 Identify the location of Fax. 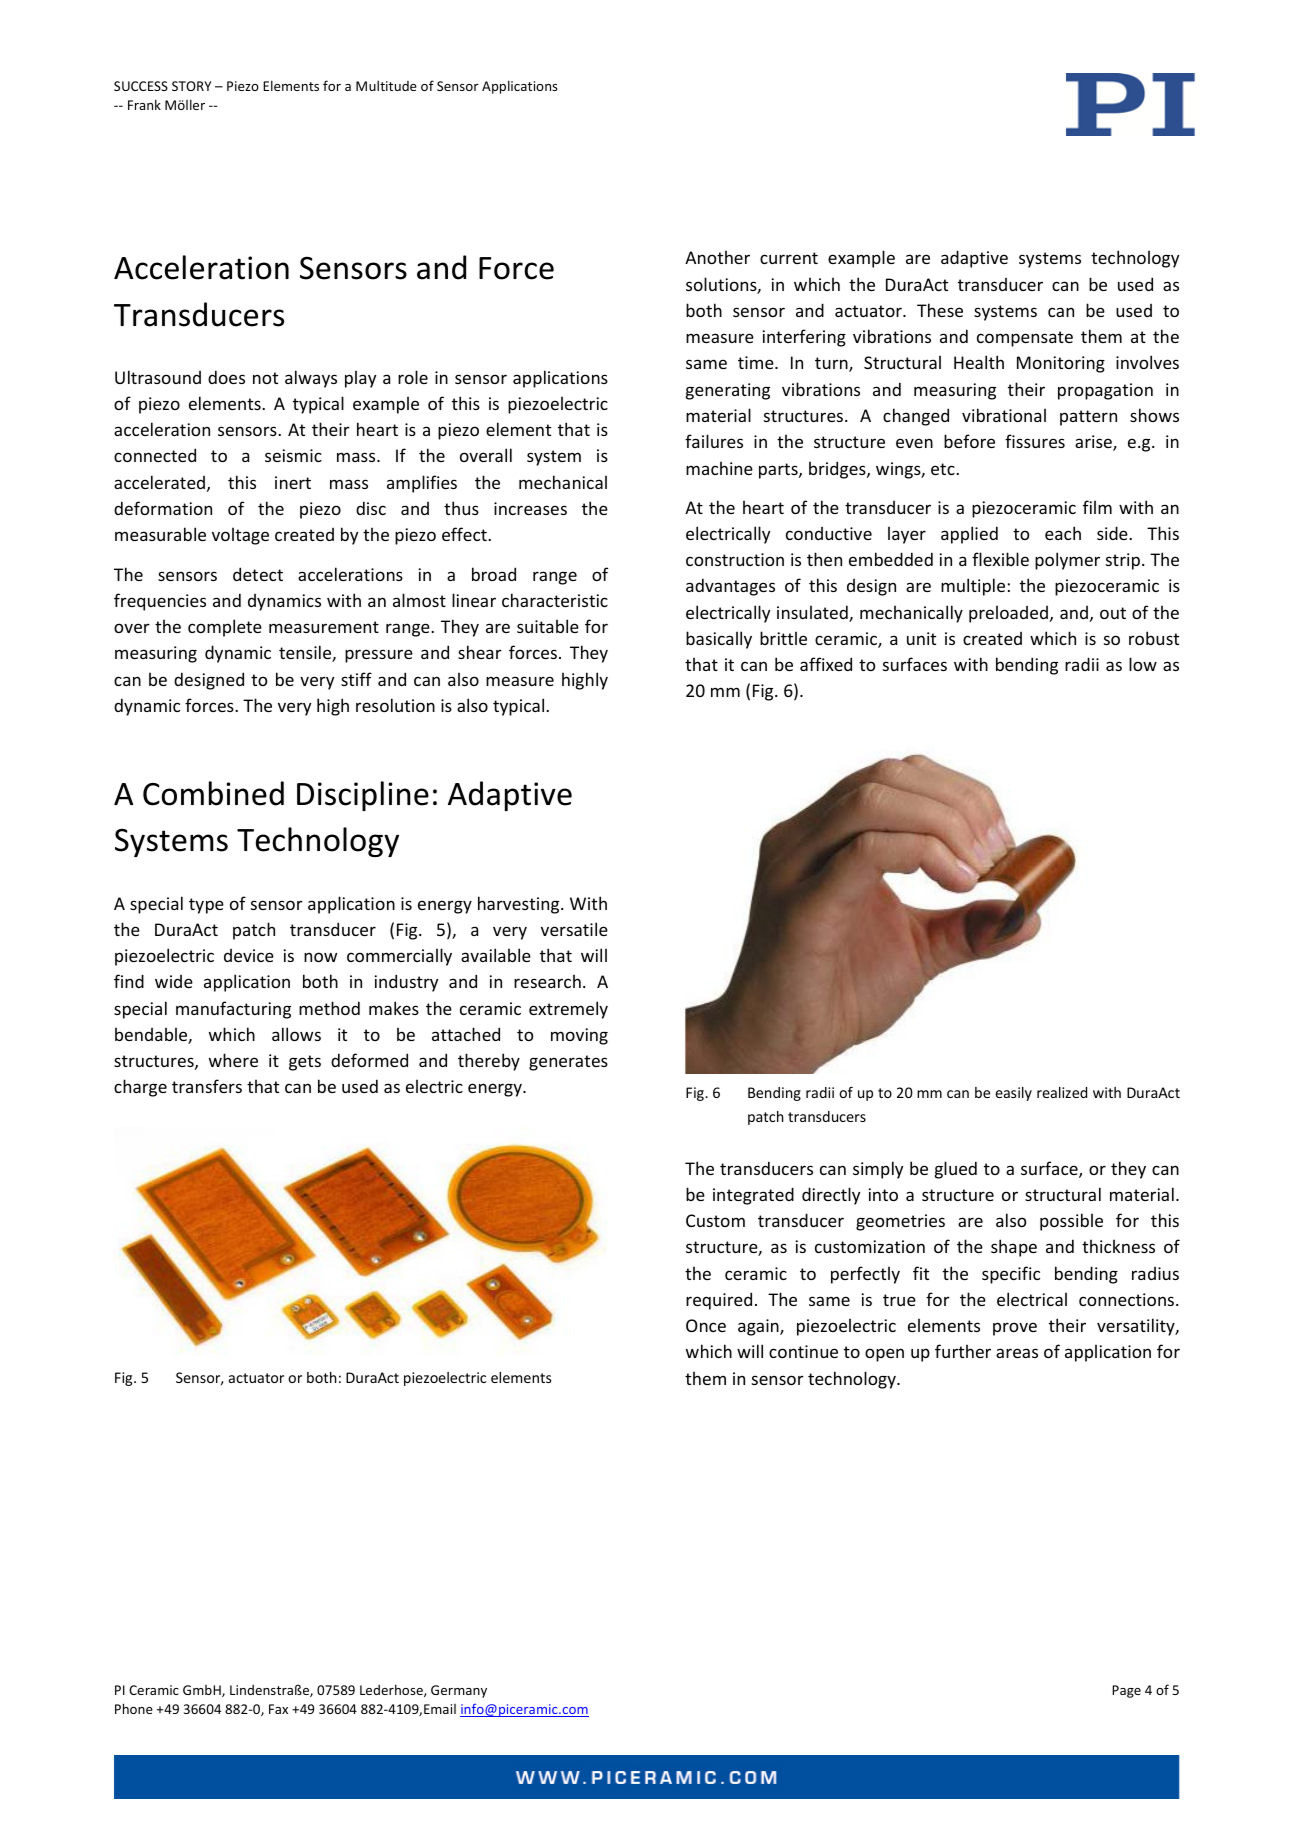
(278, 1709).
